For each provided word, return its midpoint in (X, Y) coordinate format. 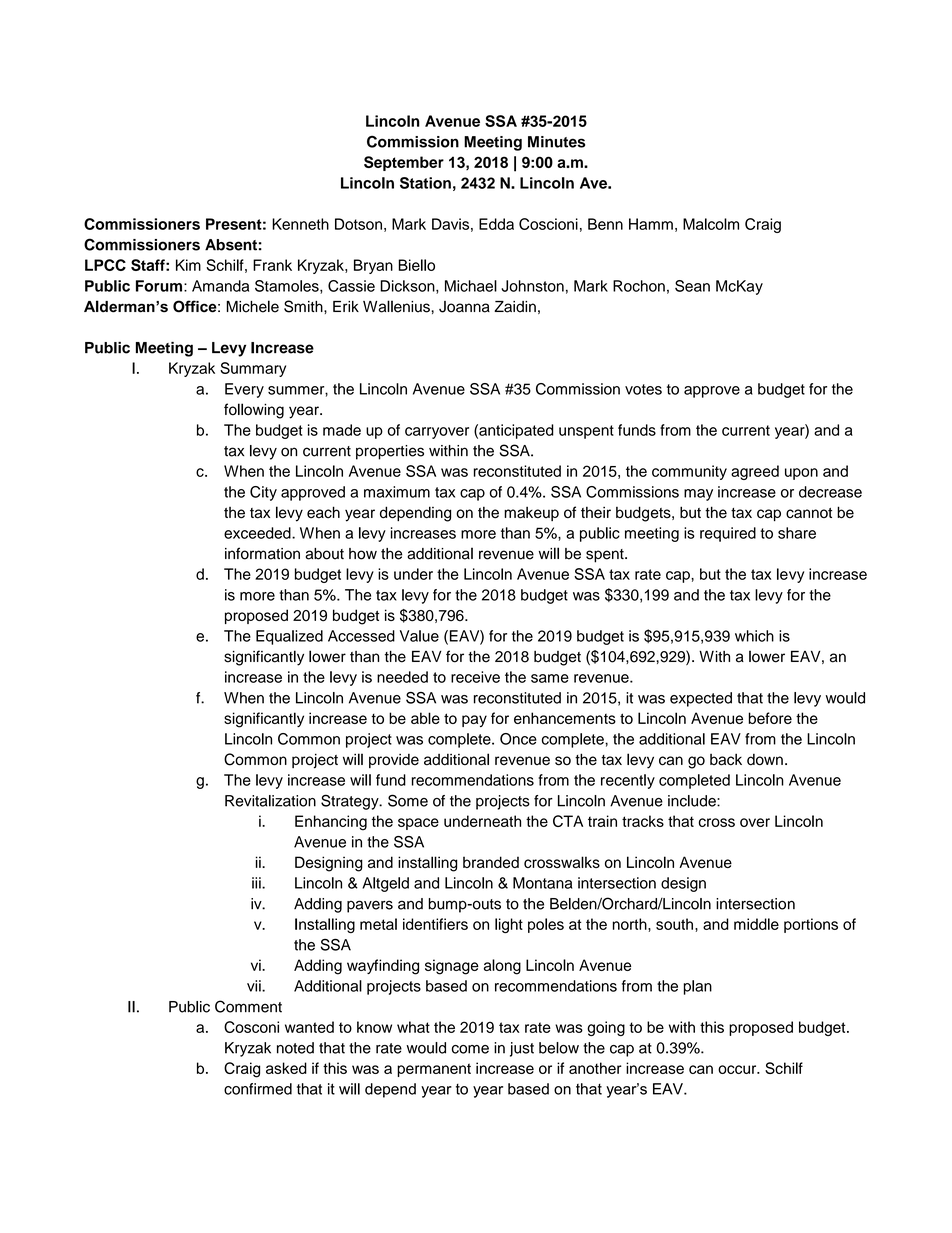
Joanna (464, 307)
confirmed (258, 1089)
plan (698, 987)
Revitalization (270, 801)
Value (419, 636)
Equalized (289, 637)
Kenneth (300, 224)
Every (244, 390)
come (470, 1049)
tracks (643, 821)
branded (491, 862)
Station (425, 183)
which (754, 636)
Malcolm (711, 224)
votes (643, 389)
